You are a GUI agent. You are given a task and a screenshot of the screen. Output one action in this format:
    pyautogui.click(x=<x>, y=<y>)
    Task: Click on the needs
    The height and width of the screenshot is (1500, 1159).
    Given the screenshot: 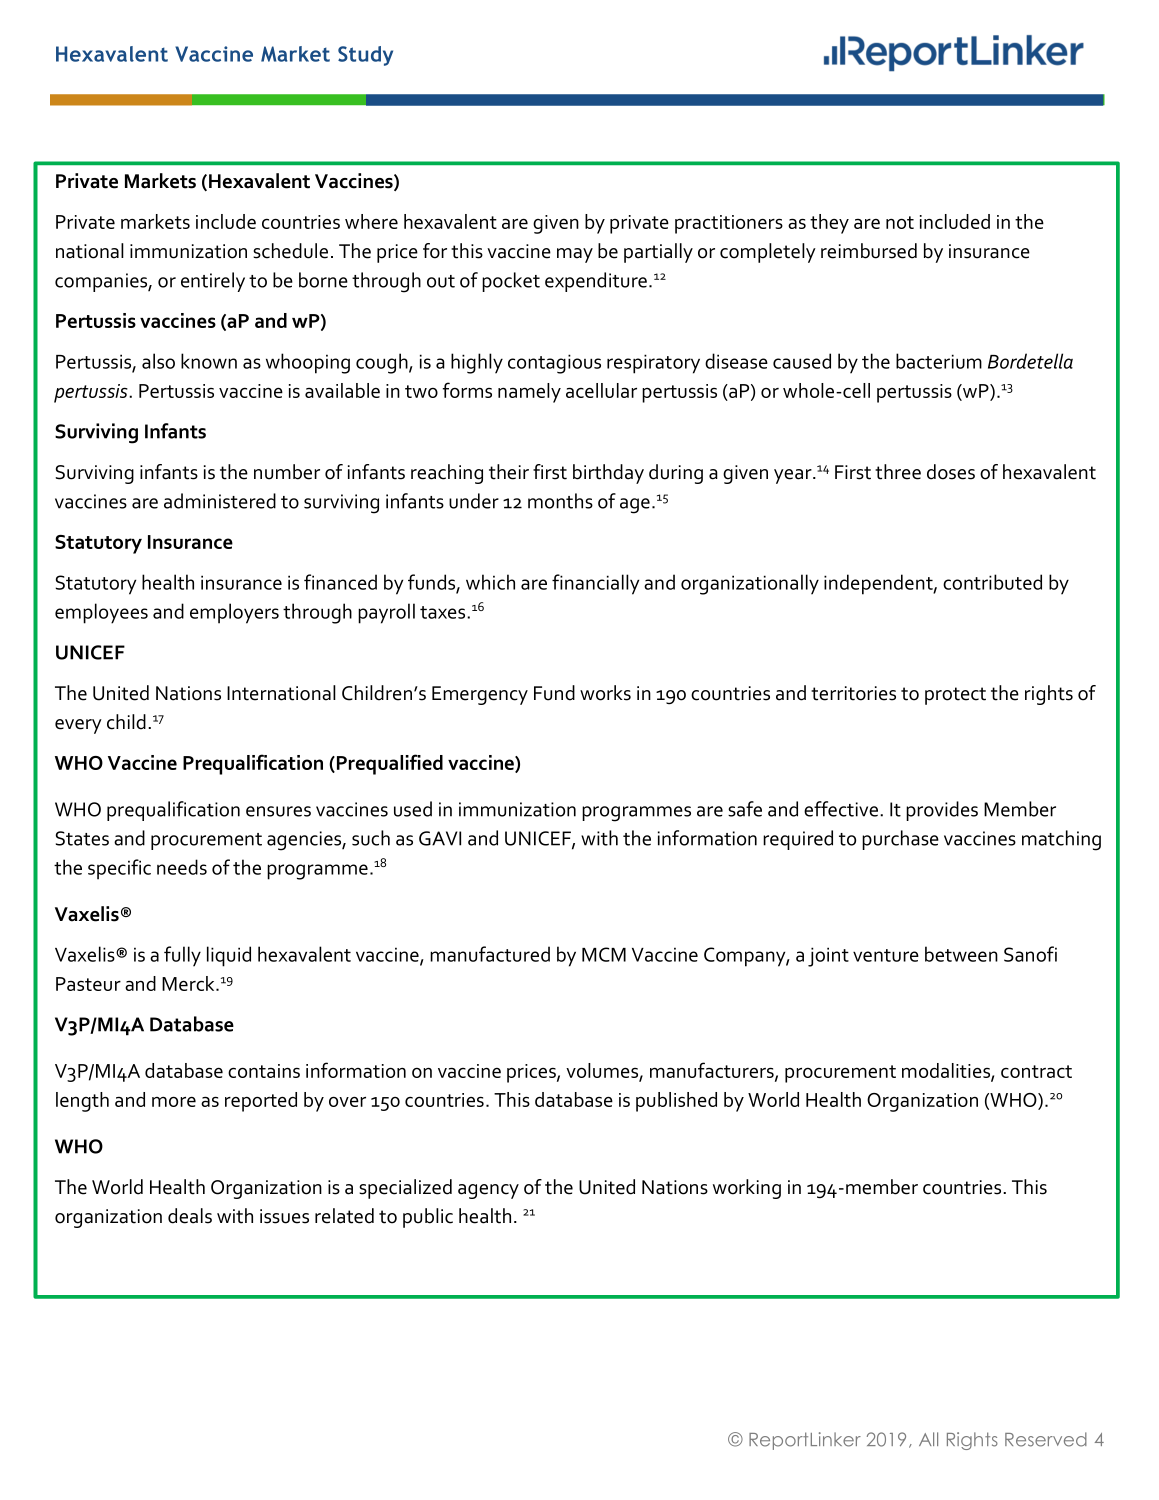 What is the action you would take?
    pyautogui.click(x=182, y=867)
